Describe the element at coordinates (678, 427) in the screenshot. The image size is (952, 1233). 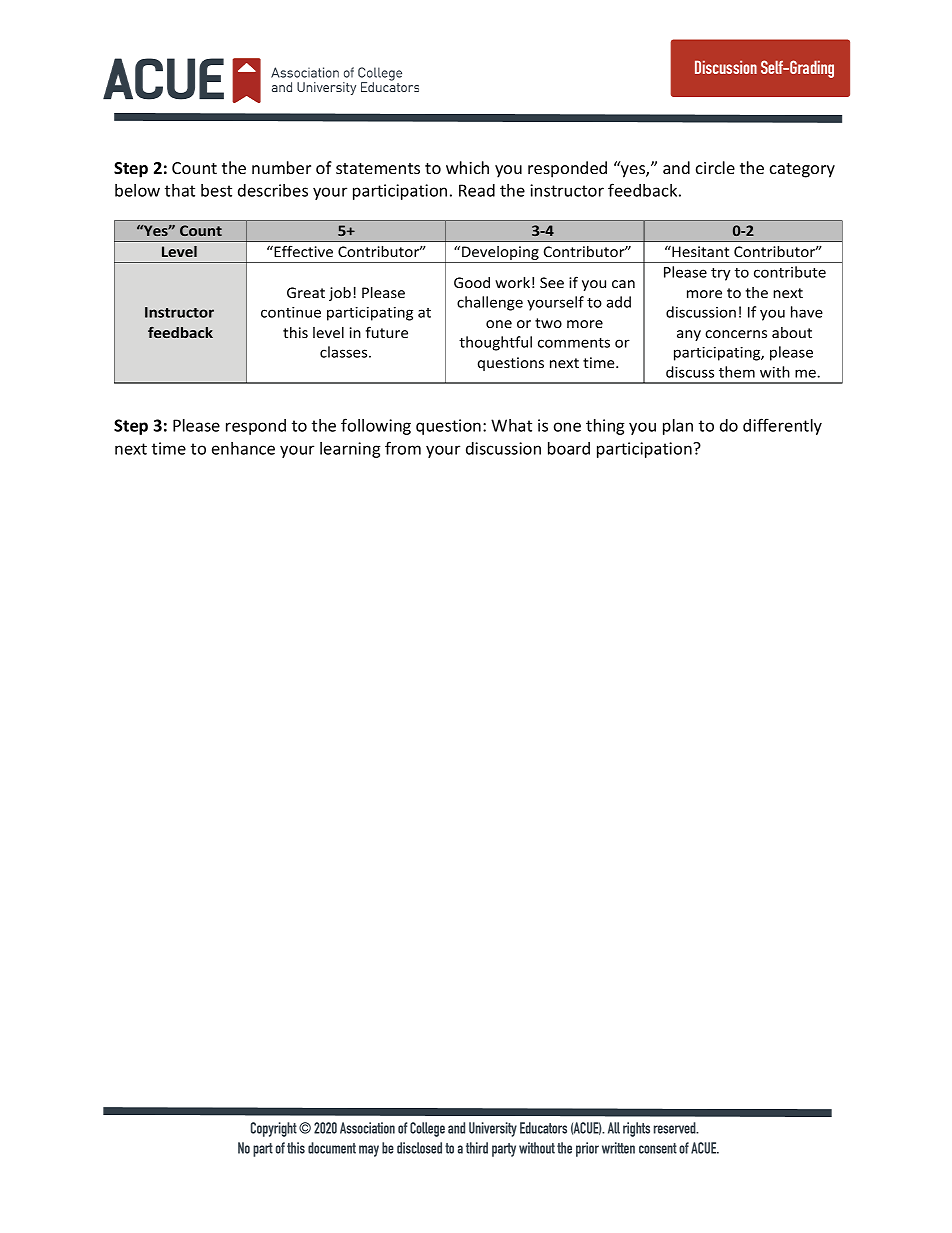
I see `plan` at that location.
